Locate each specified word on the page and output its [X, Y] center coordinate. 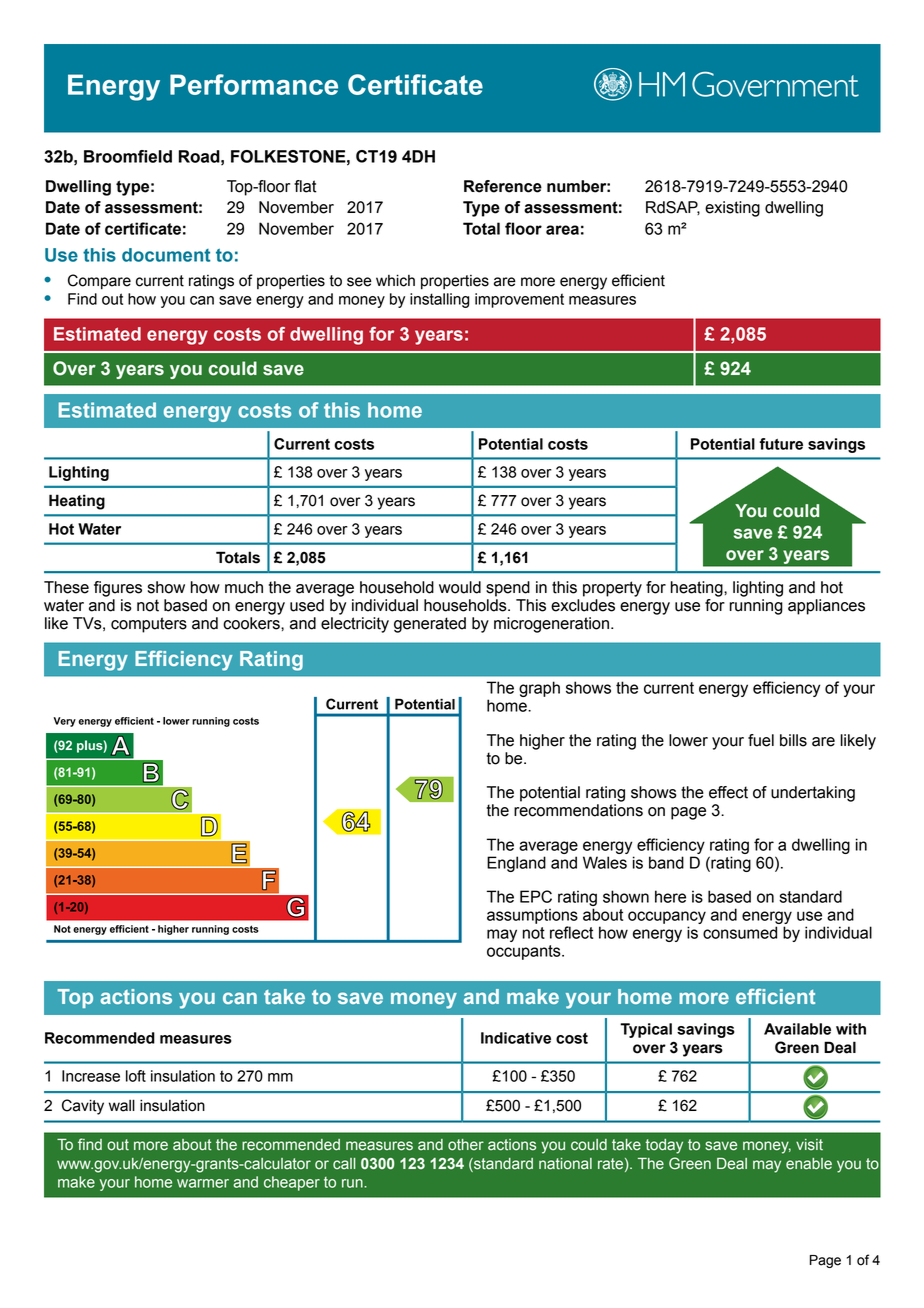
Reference [503, 186]
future [781, 444]
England [516, 864]
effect [728, 792]
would [460, 587]
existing [732, 209]
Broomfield [128, 156]
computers [149, 625]
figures [118, 589]
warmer [203, 1183]
